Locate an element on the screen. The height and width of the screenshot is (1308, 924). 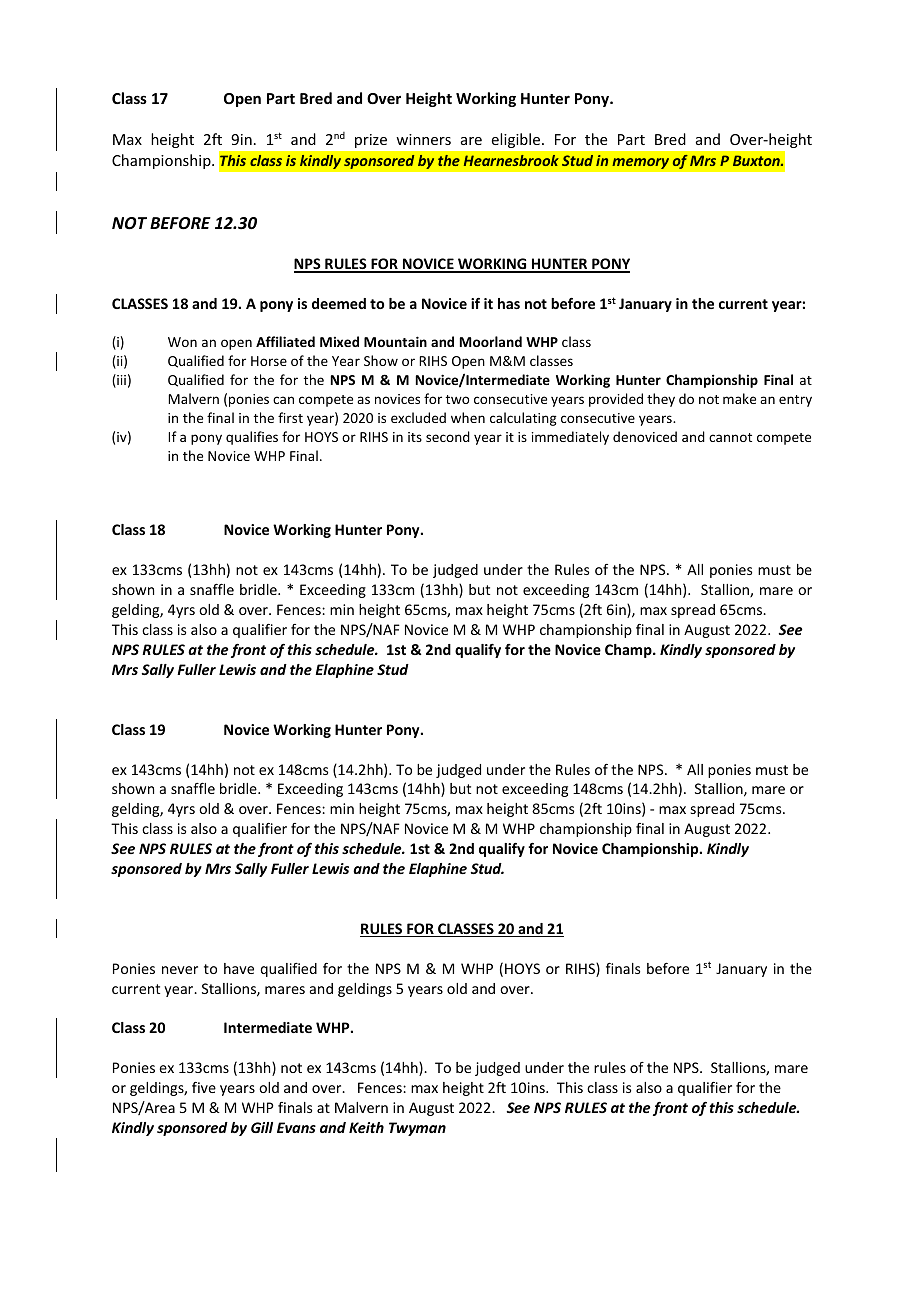
Keith is located at coordinates (366, 1127).
